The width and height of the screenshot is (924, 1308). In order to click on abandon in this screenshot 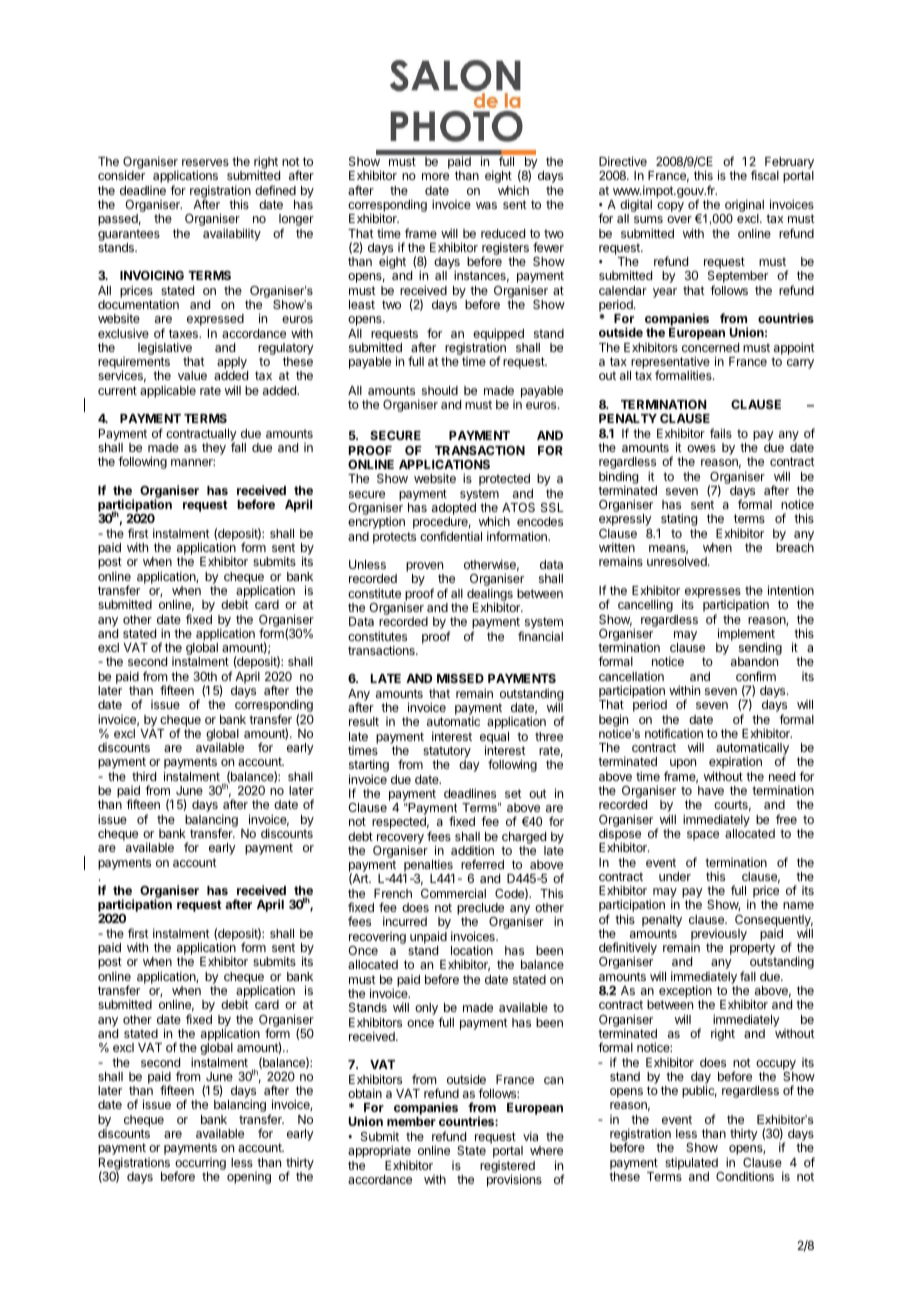, I will do `click(754, 661)`.
